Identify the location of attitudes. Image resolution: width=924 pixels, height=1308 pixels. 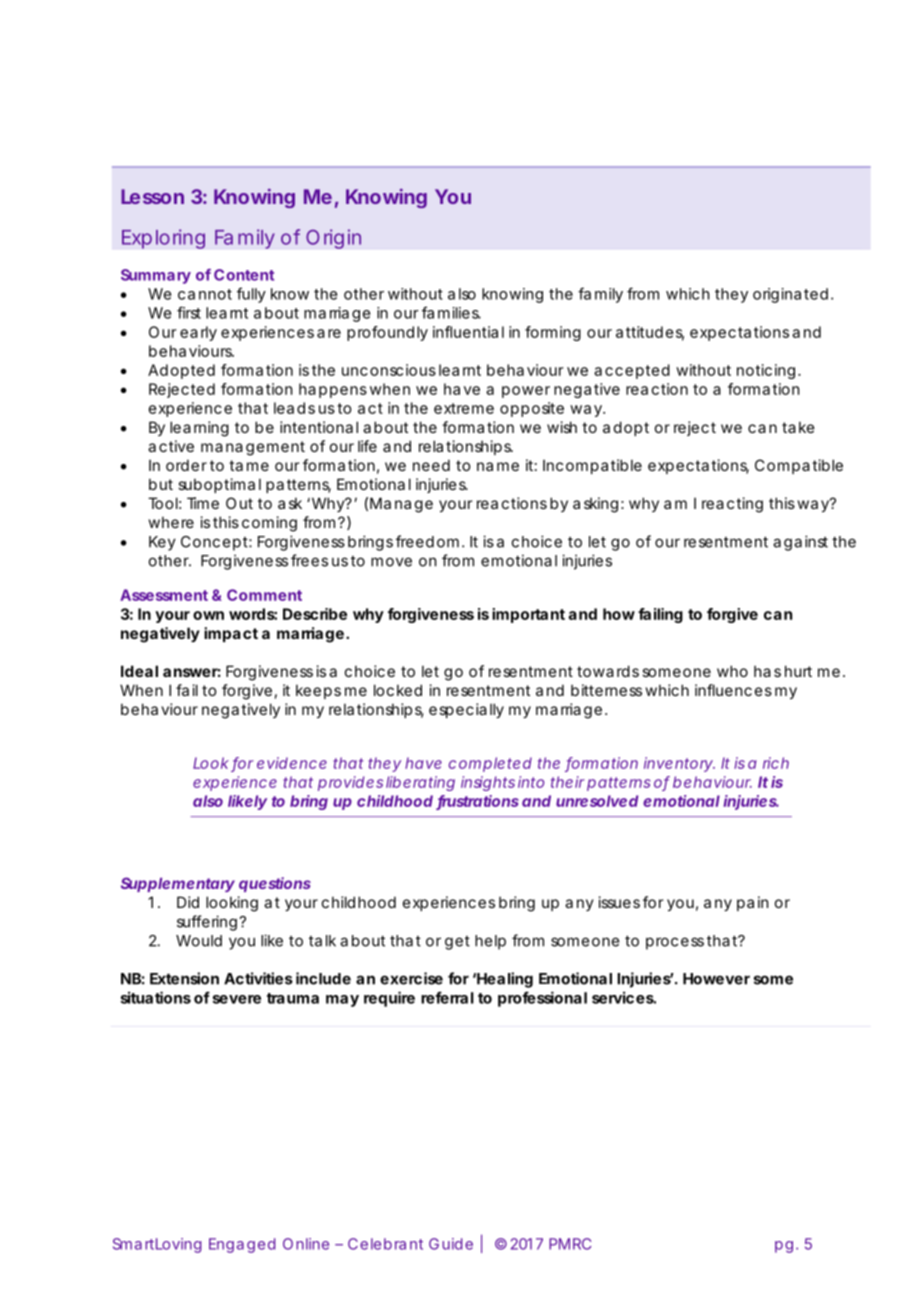
(650, 333).
